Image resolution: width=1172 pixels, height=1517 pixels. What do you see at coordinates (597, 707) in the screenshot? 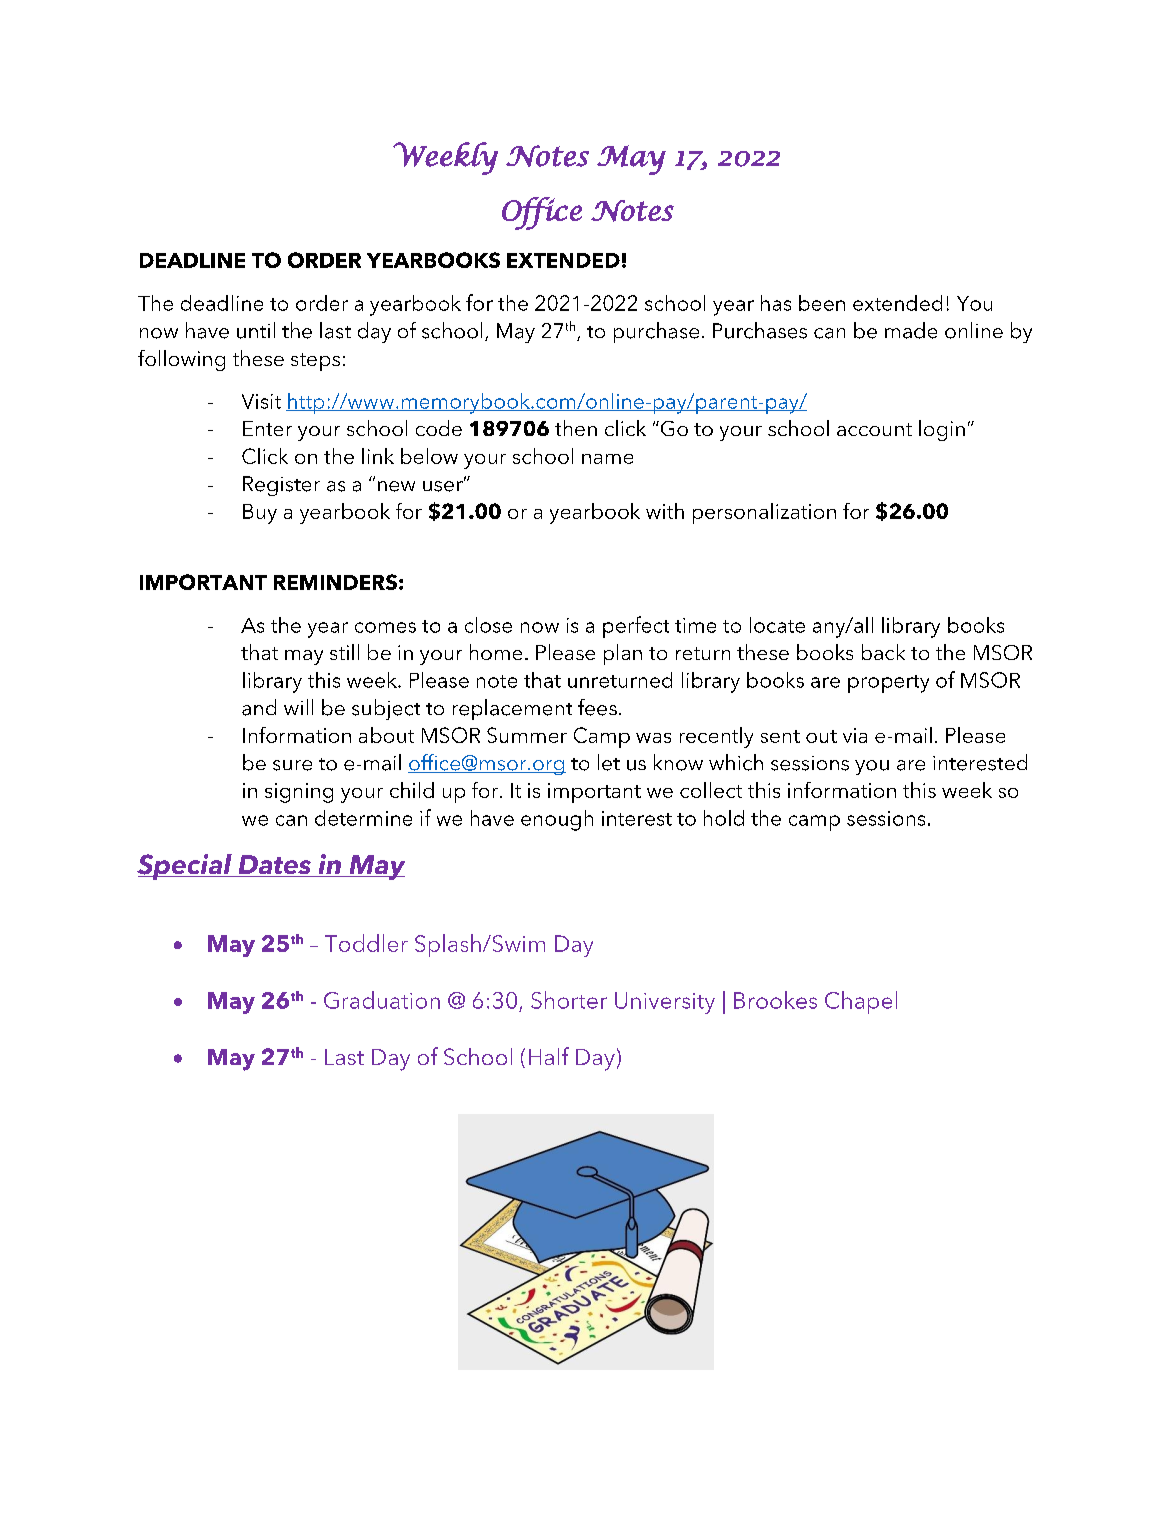
I see `fees` at bounding box center [597, 707].
